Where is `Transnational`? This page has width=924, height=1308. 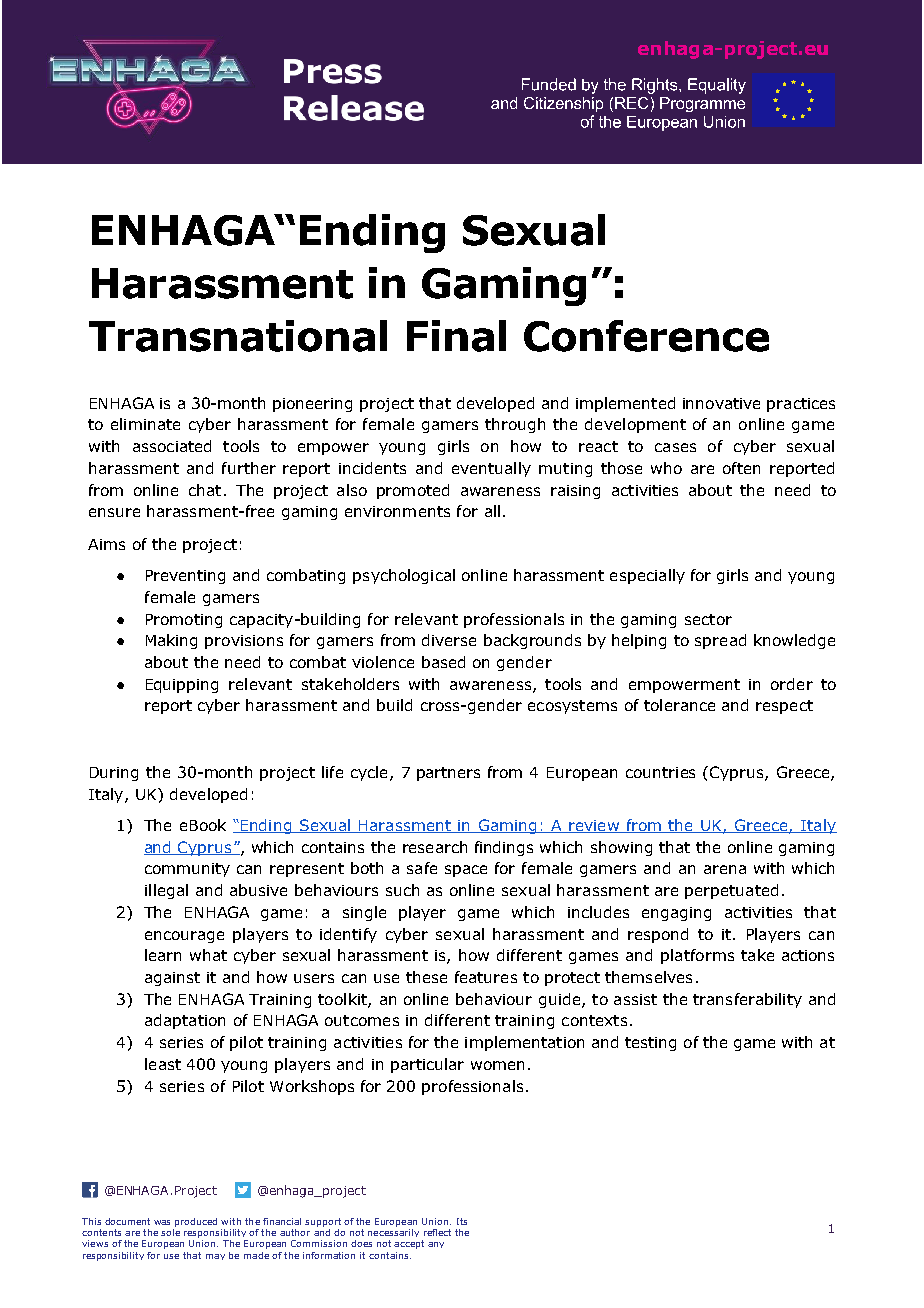
Transnational is located at coordinates (238, 336).
